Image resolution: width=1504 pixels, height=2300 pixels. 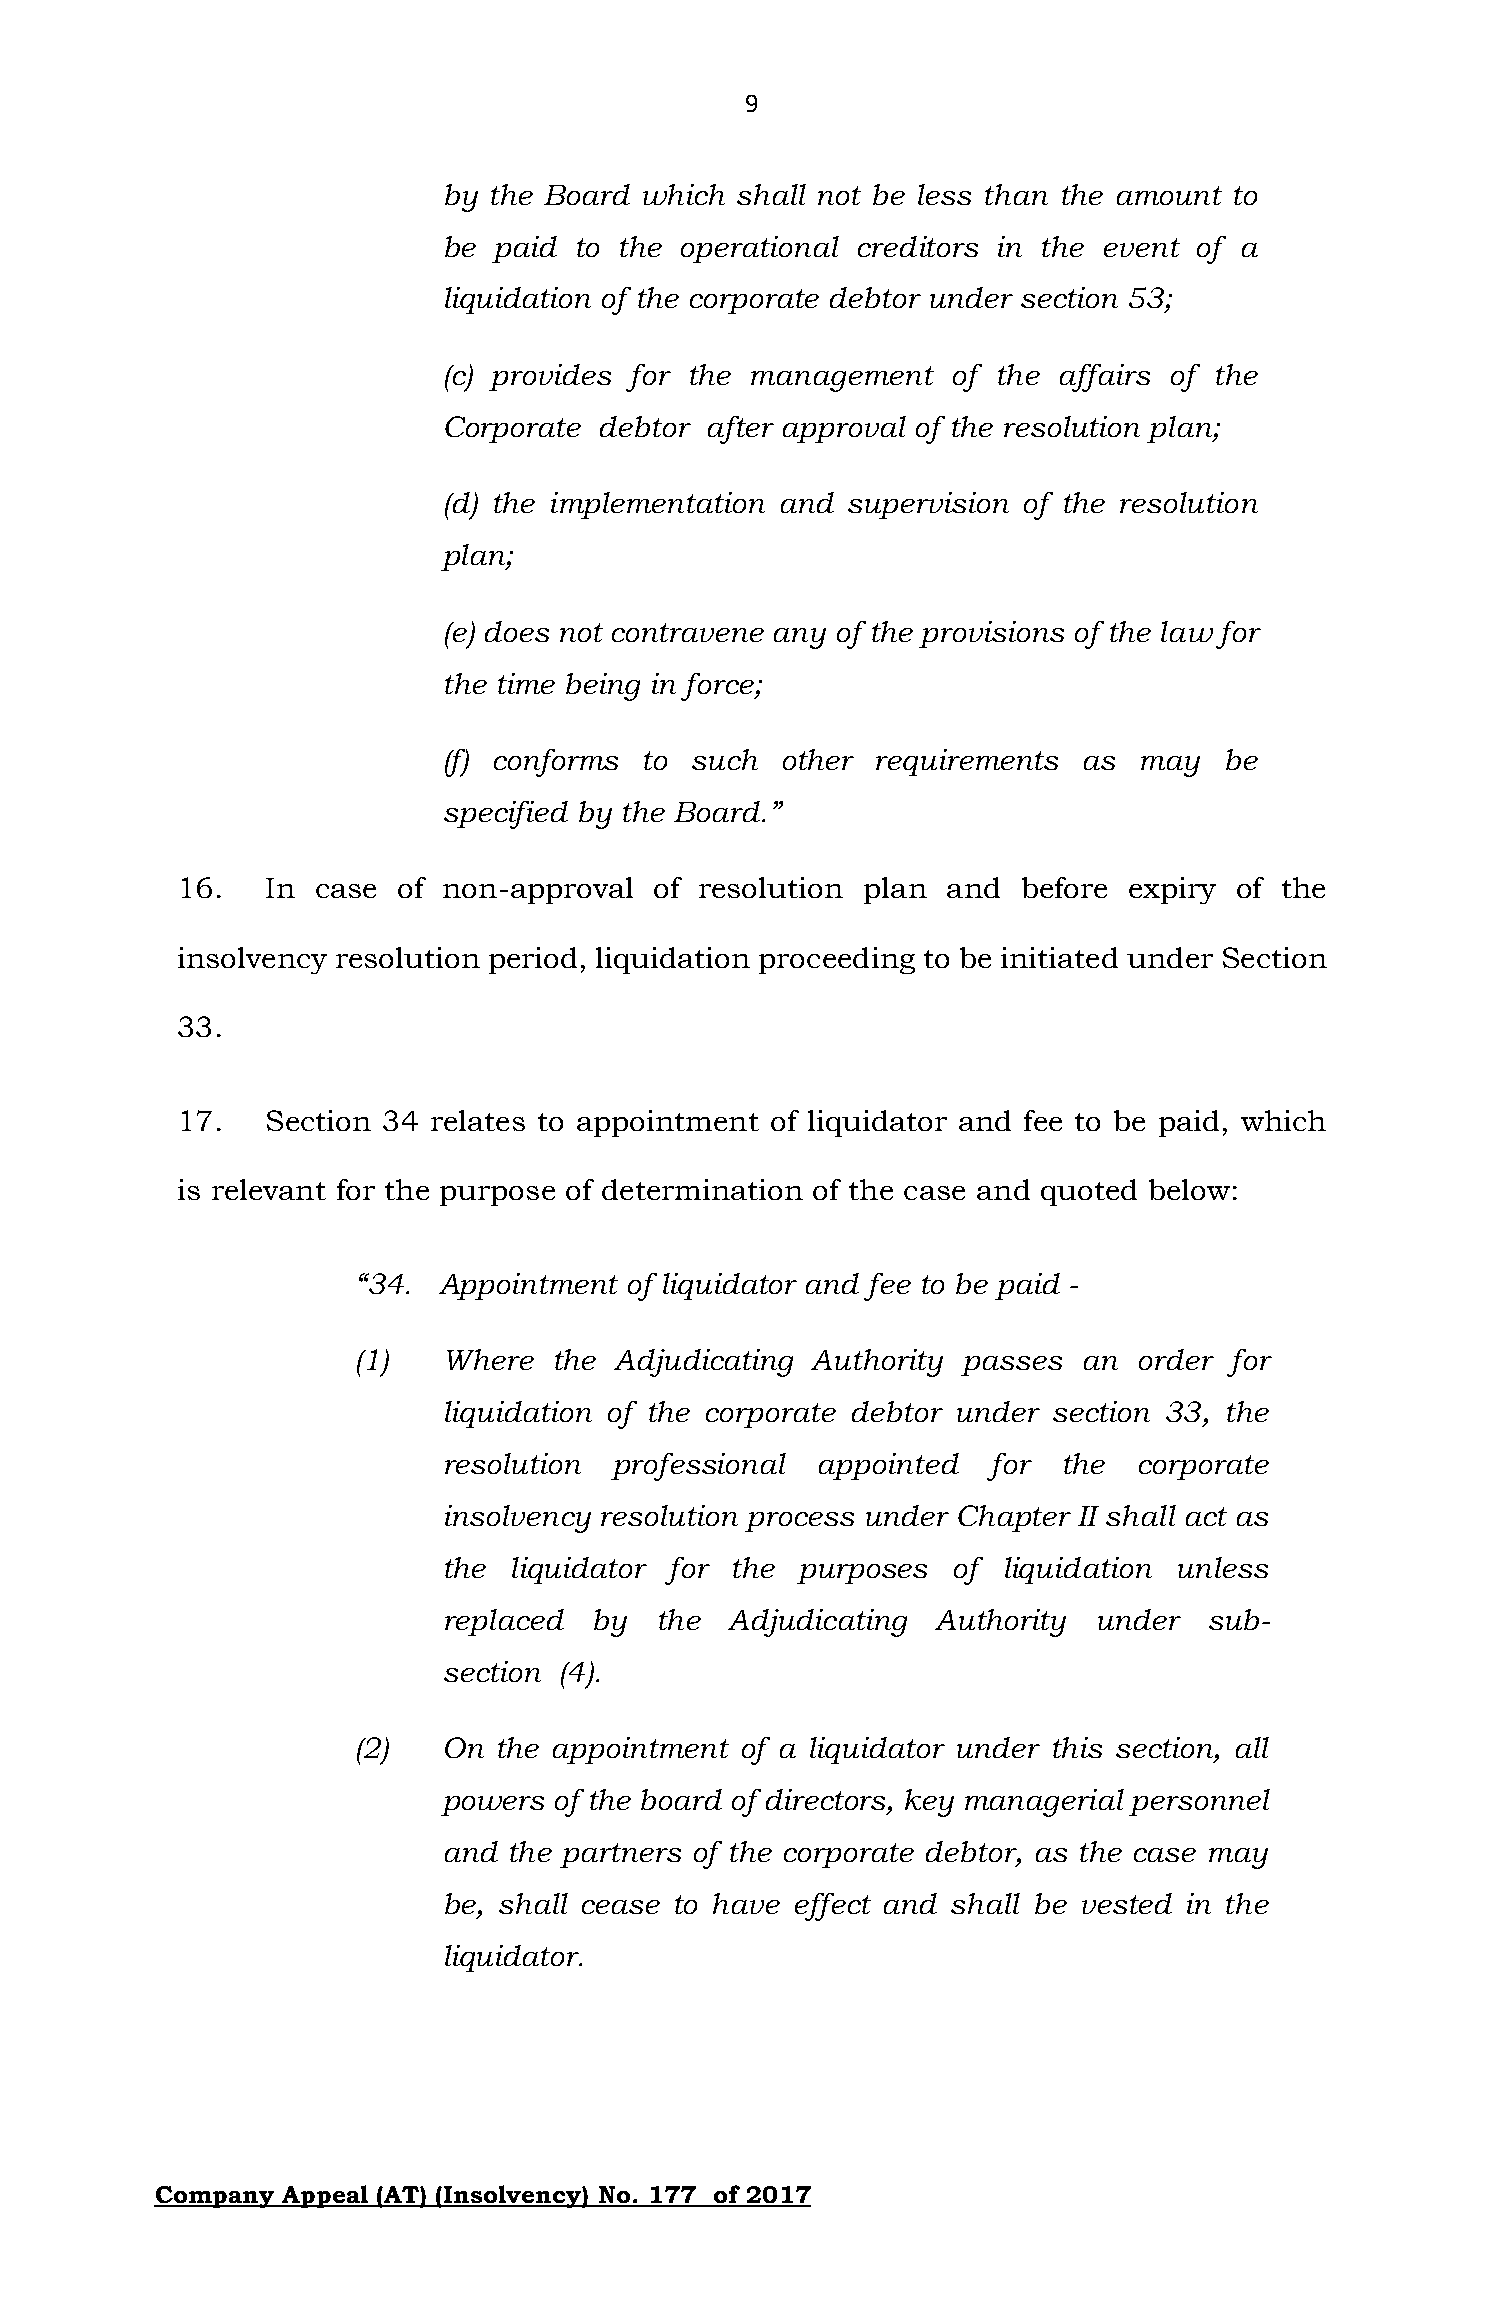 I want to click on specified, so click(x=506, y=815).
